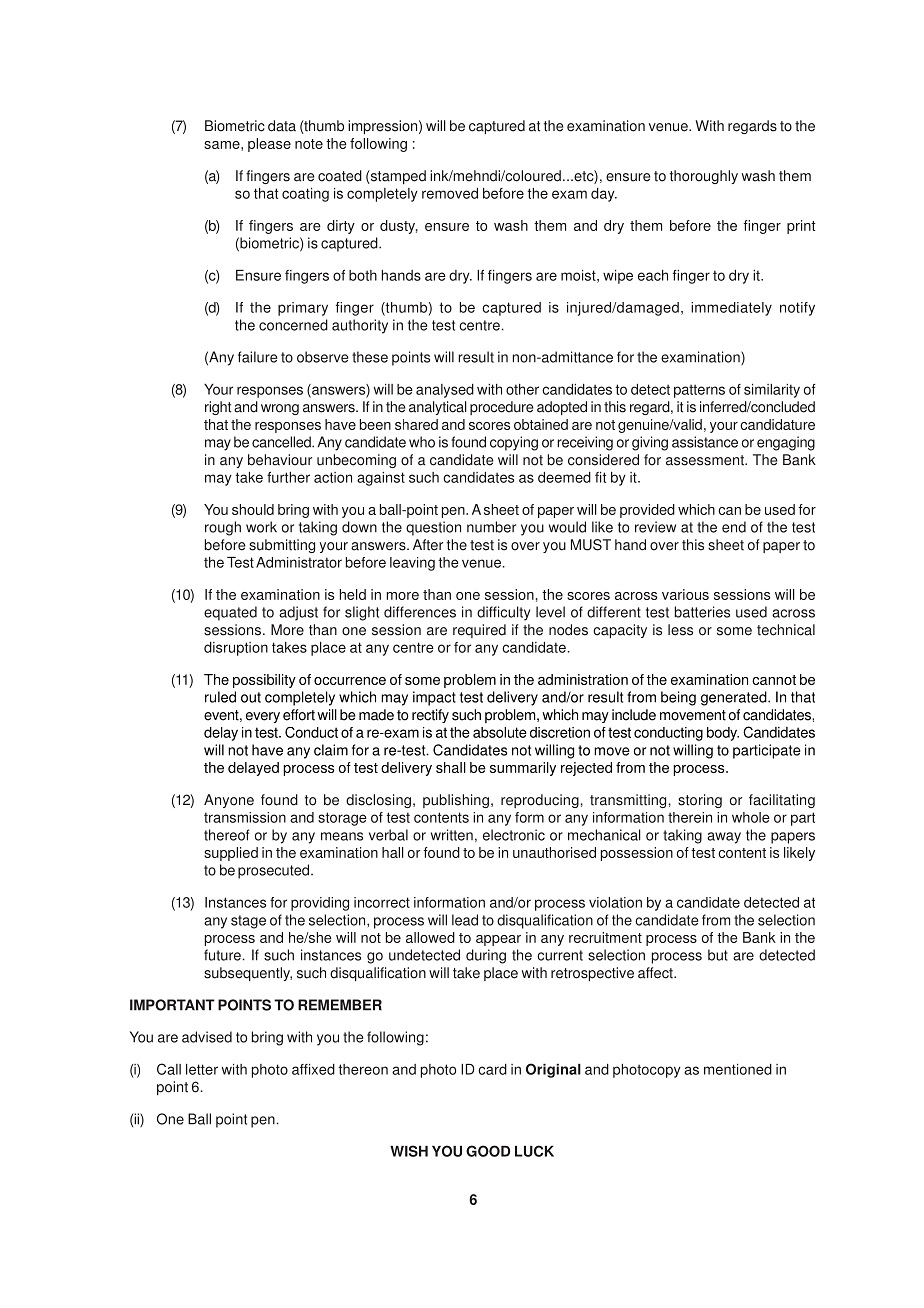  What do you see at coordinates (202, 1069) in the screenshot?
I see `letter` at bounding box center [202, 1069].
